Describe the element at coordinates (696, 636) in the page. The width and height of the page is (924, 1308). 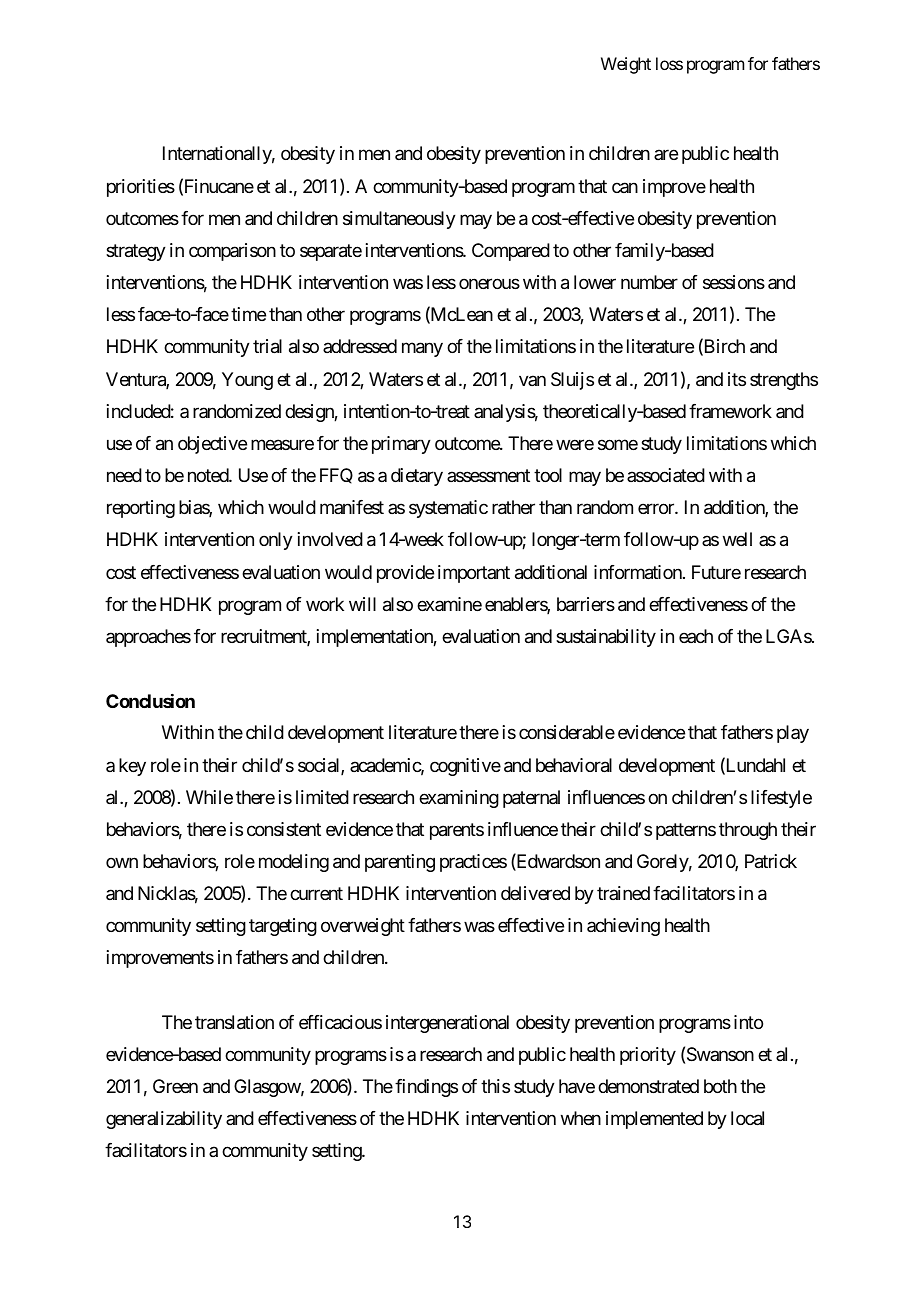
I see `each` at that location.
